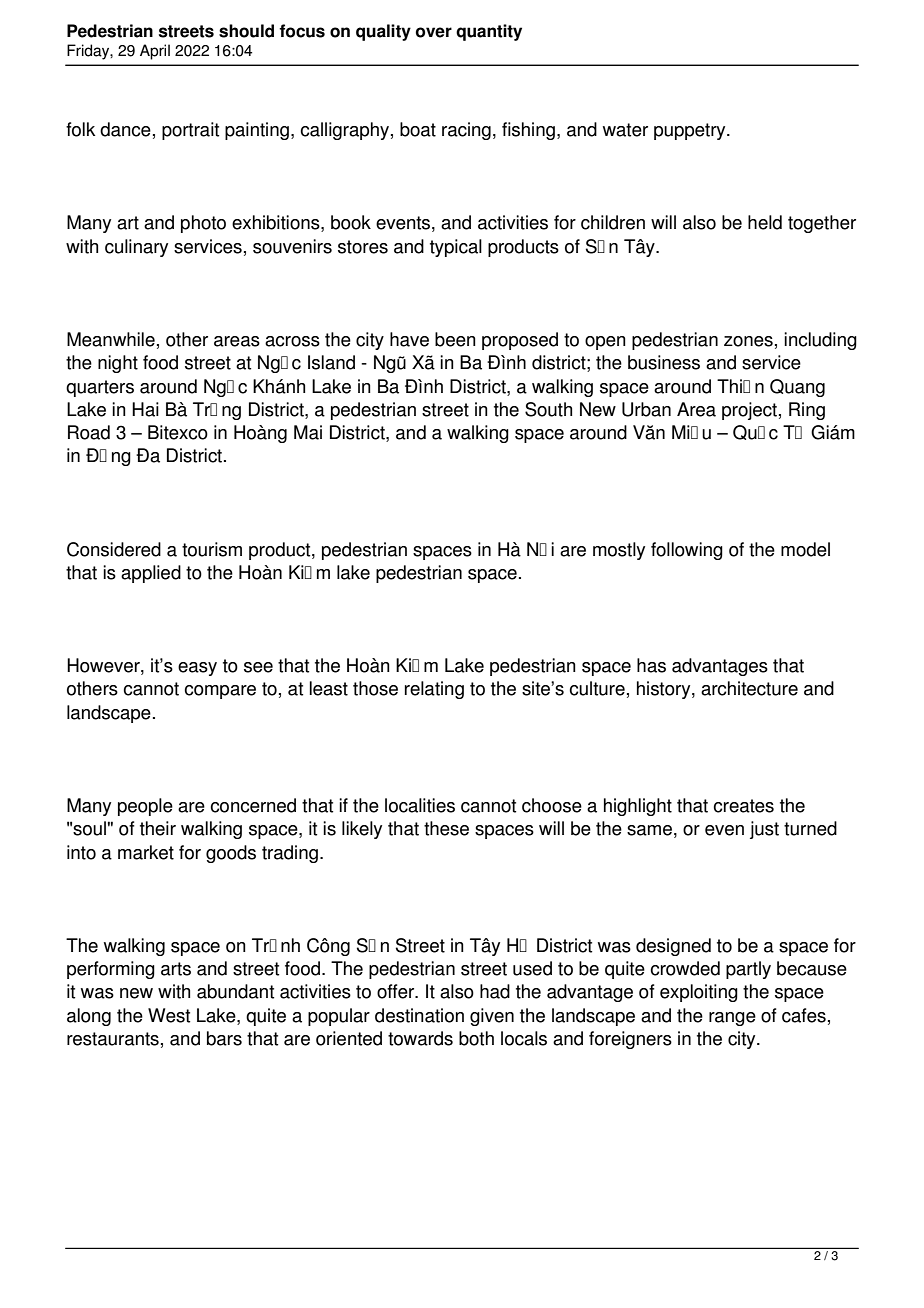  I want to click on culinary, so click(136, 248).
